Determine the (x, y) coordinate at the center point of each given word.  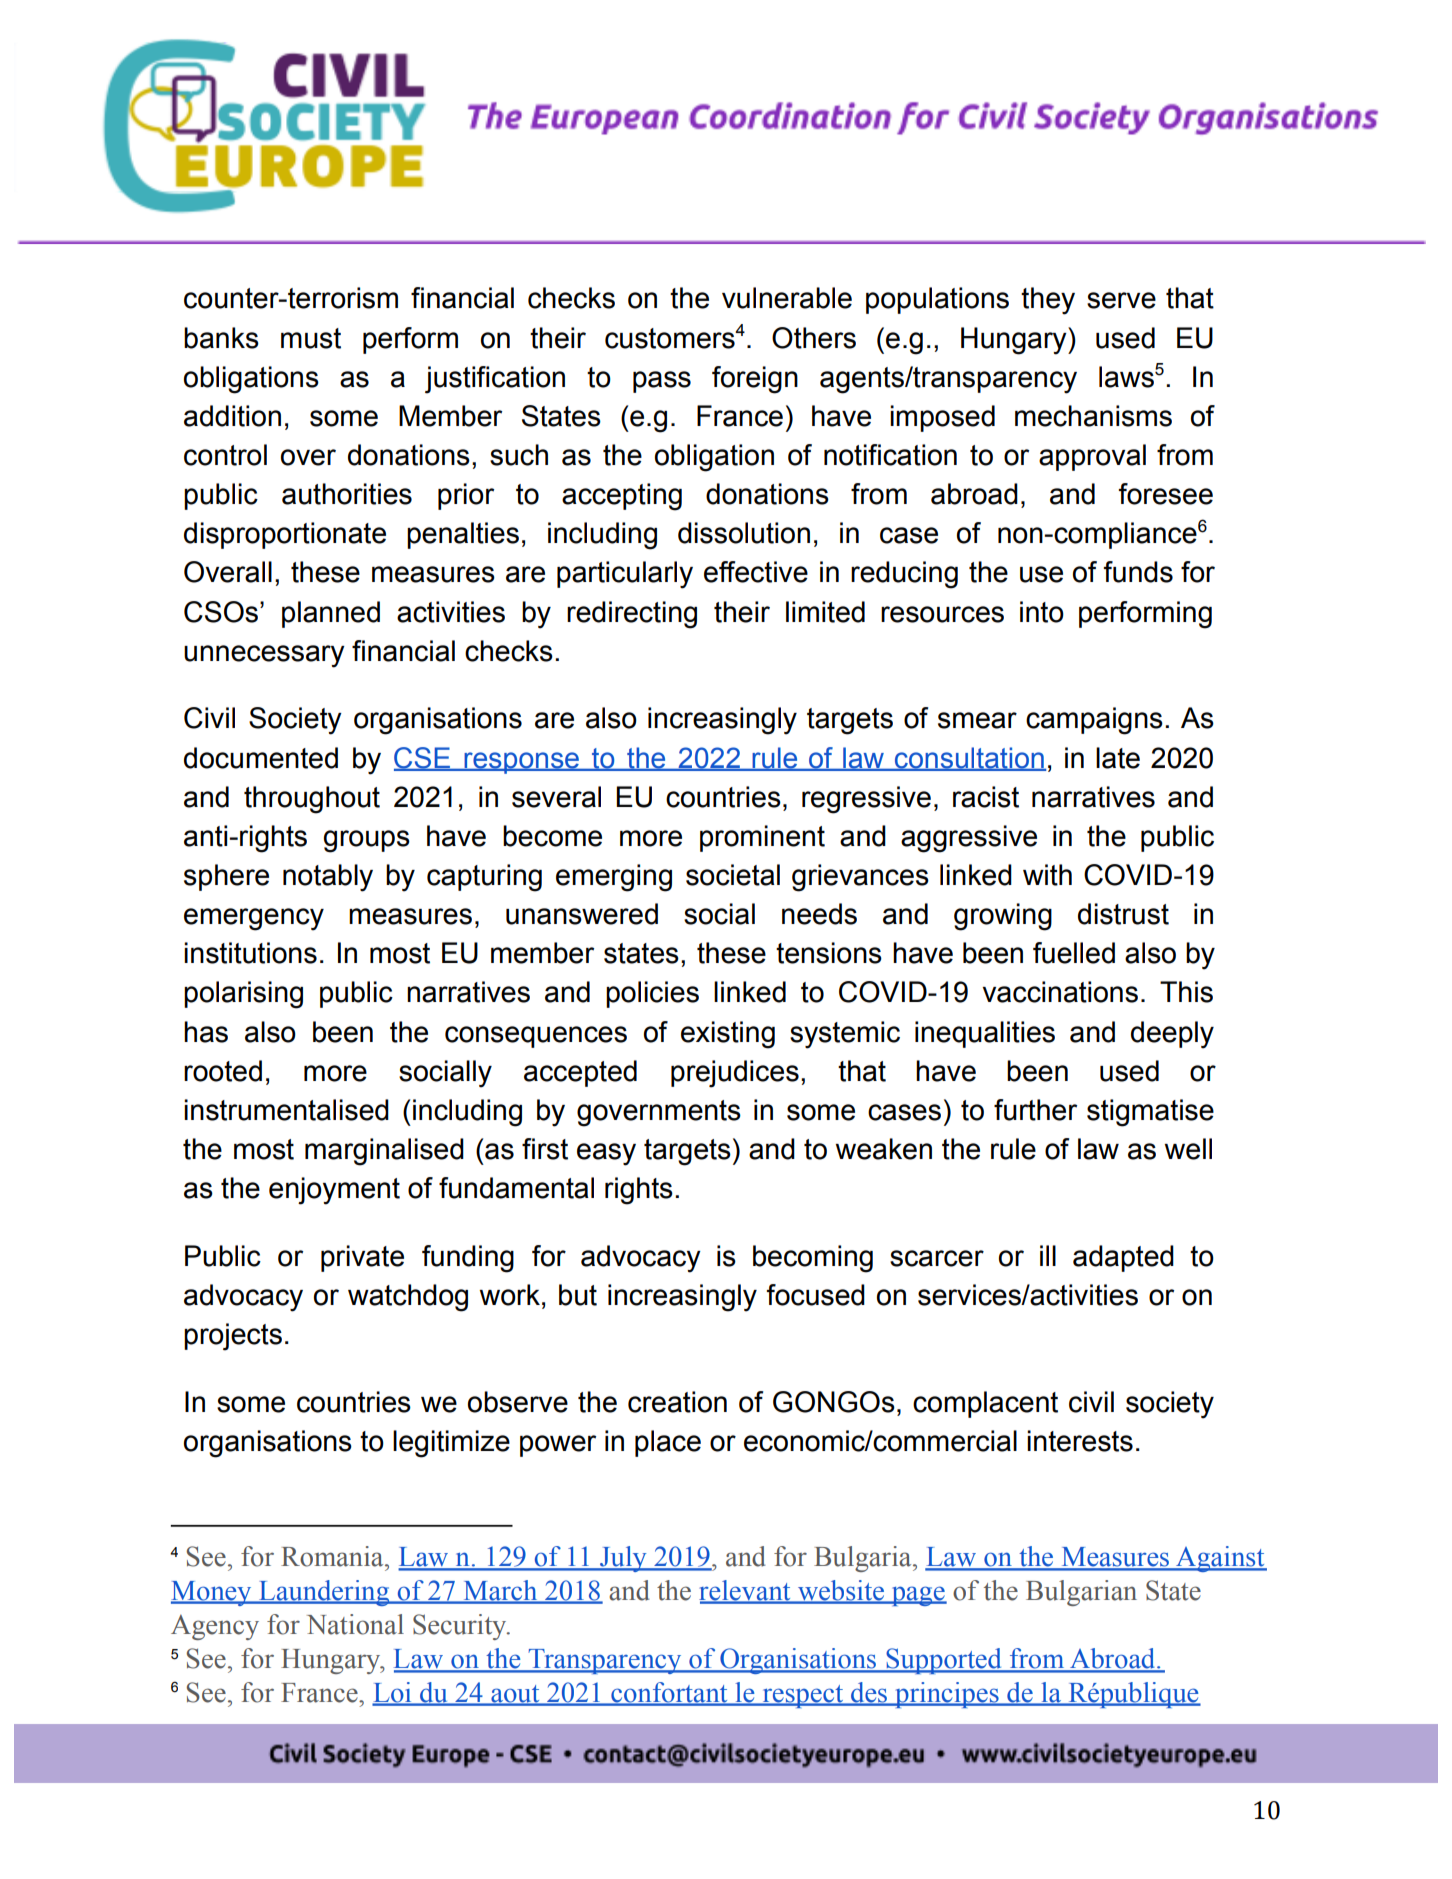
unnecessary (264, 656)
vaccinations (1060, 992)
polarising (243, 995)
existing (728, 1035)
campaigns (1094, 721)
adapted (1123, 1258)
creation (677, 1402)
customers (670, 338)
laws (1126, 377)
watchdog (408, 1298)
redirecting (632, 615)
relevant (746, 1591)
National (355, 1624)
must (311, 338)
